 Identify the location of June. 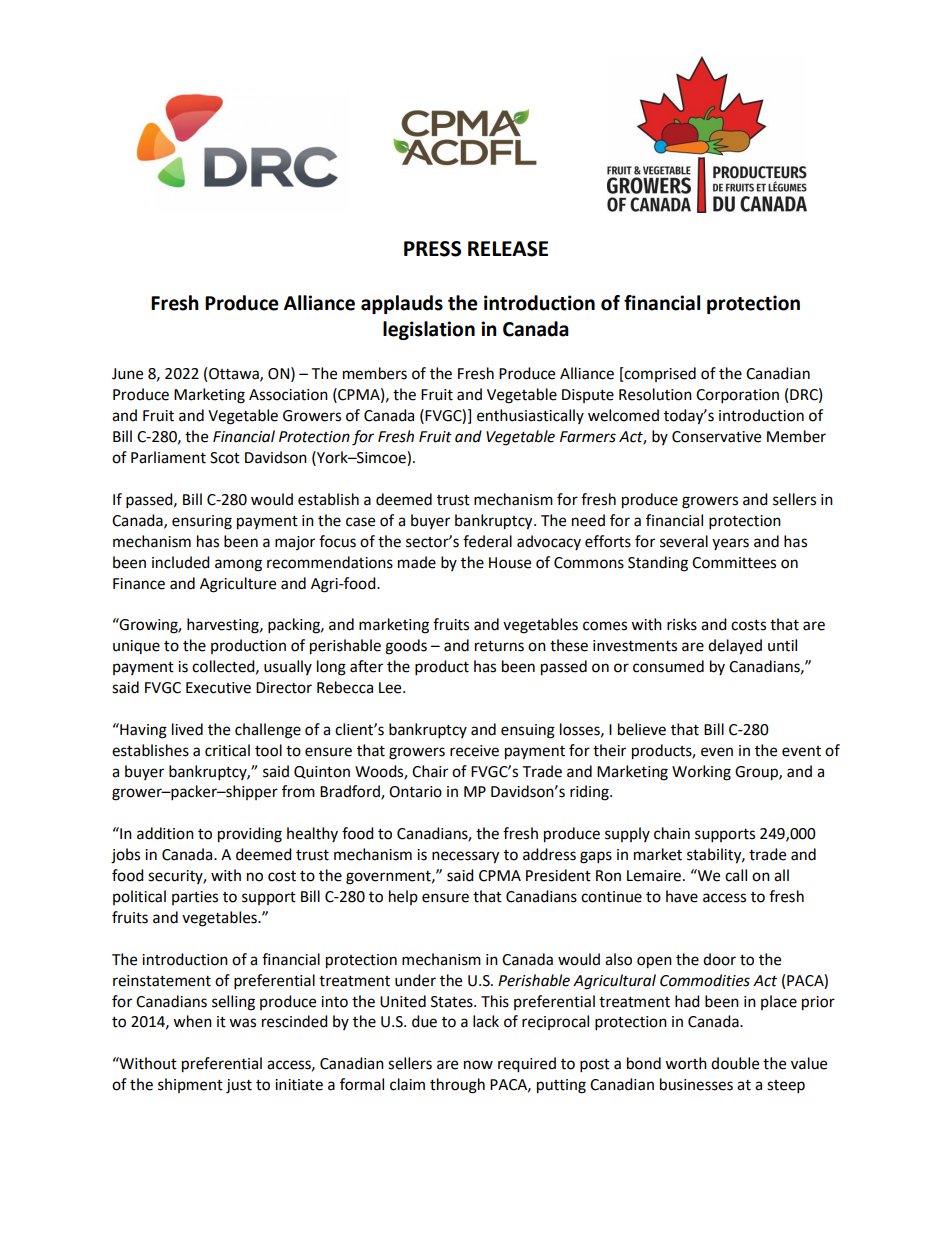
(127, 374).
